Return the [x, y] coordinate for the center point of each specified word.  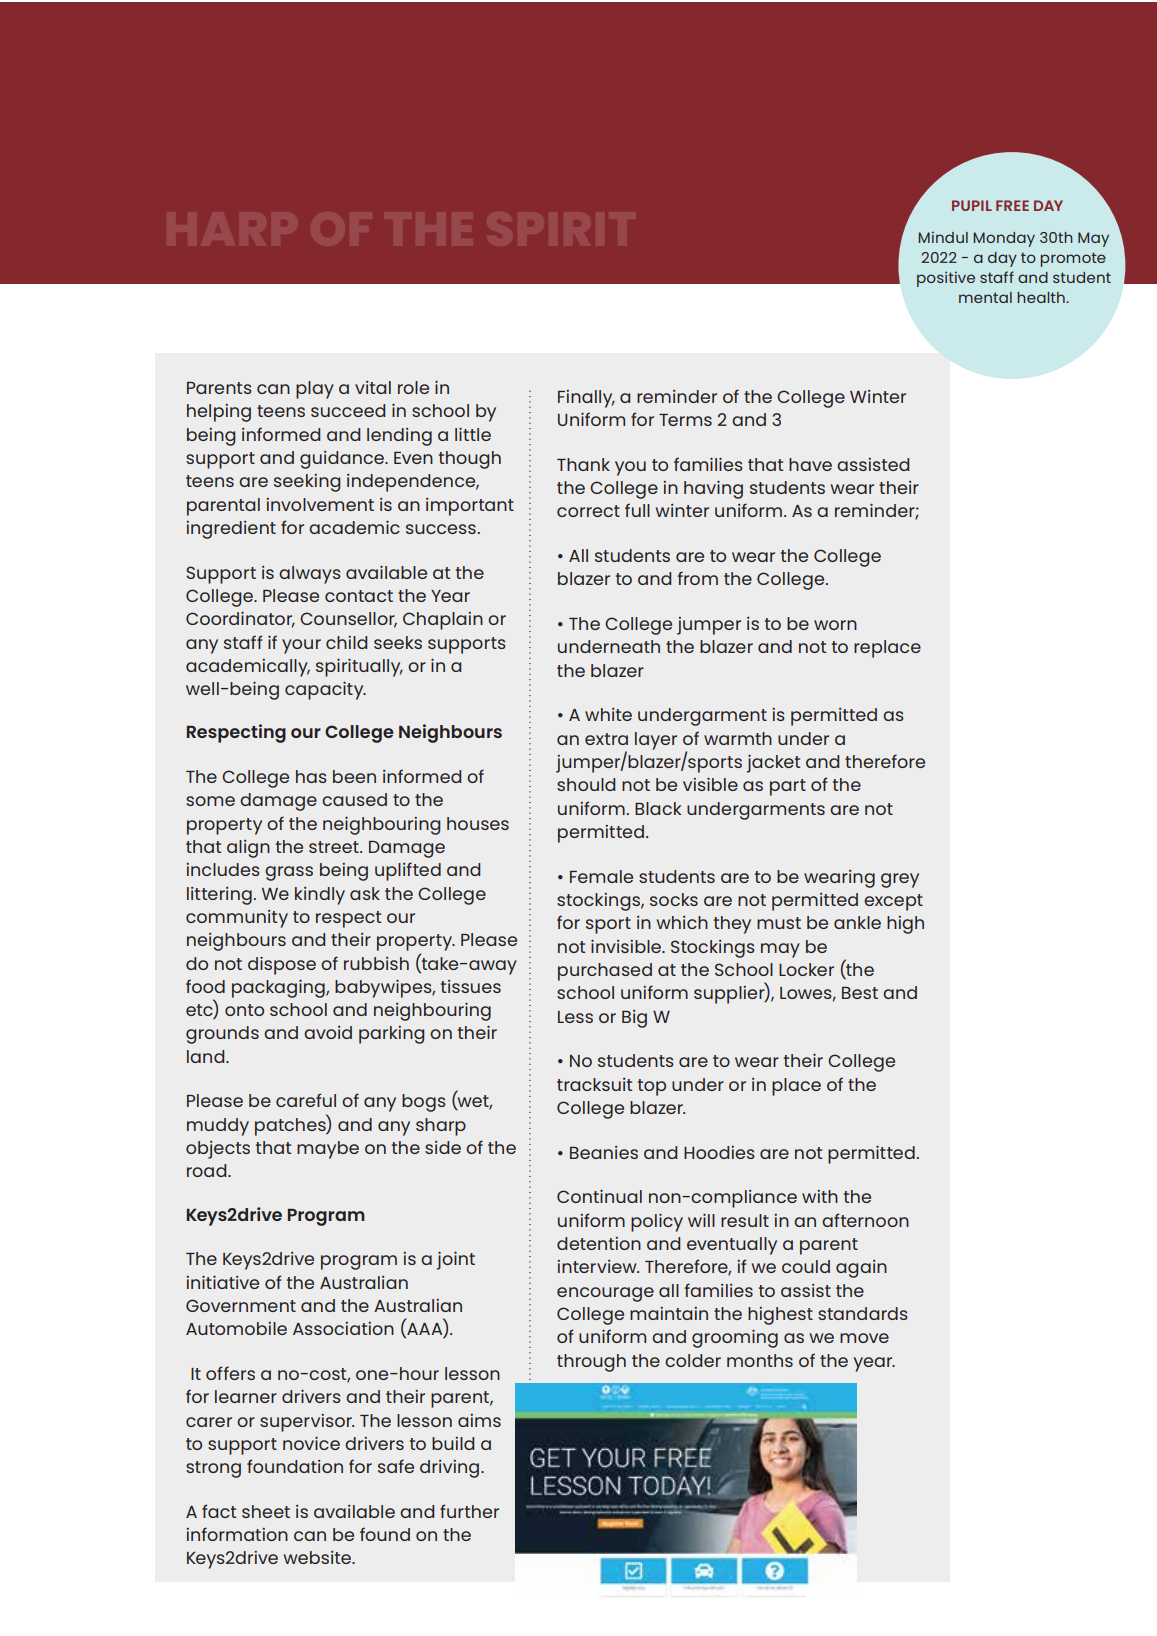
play [315, 390]
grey [900, 880]
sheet [266, 1511]
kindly [320, 896]
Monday [1004, 239]
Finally [586, 399]
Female [601, 876]
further [469, 1511]
